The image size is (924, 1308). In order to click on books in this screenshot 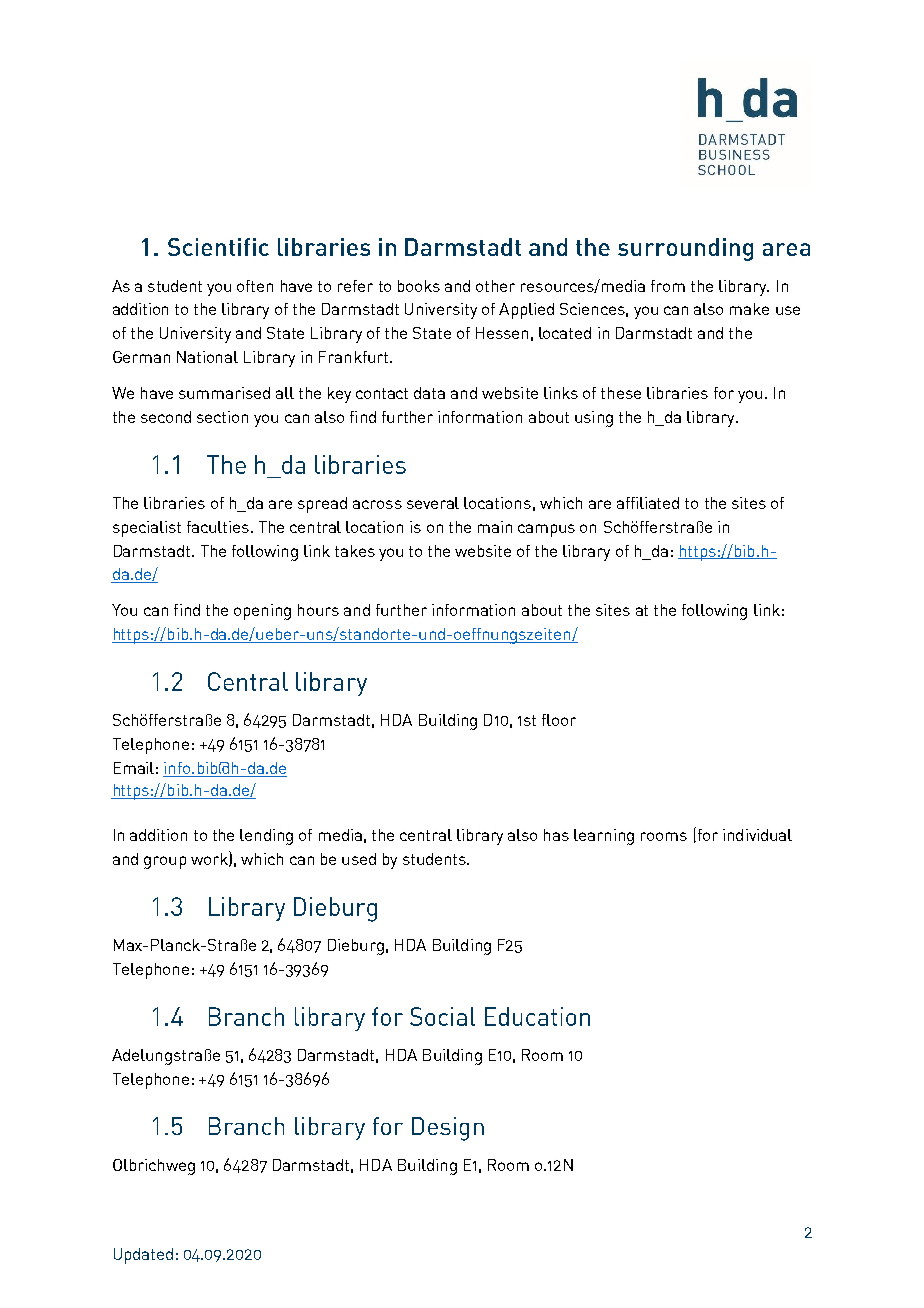, I will do `click(419, 286)`.
